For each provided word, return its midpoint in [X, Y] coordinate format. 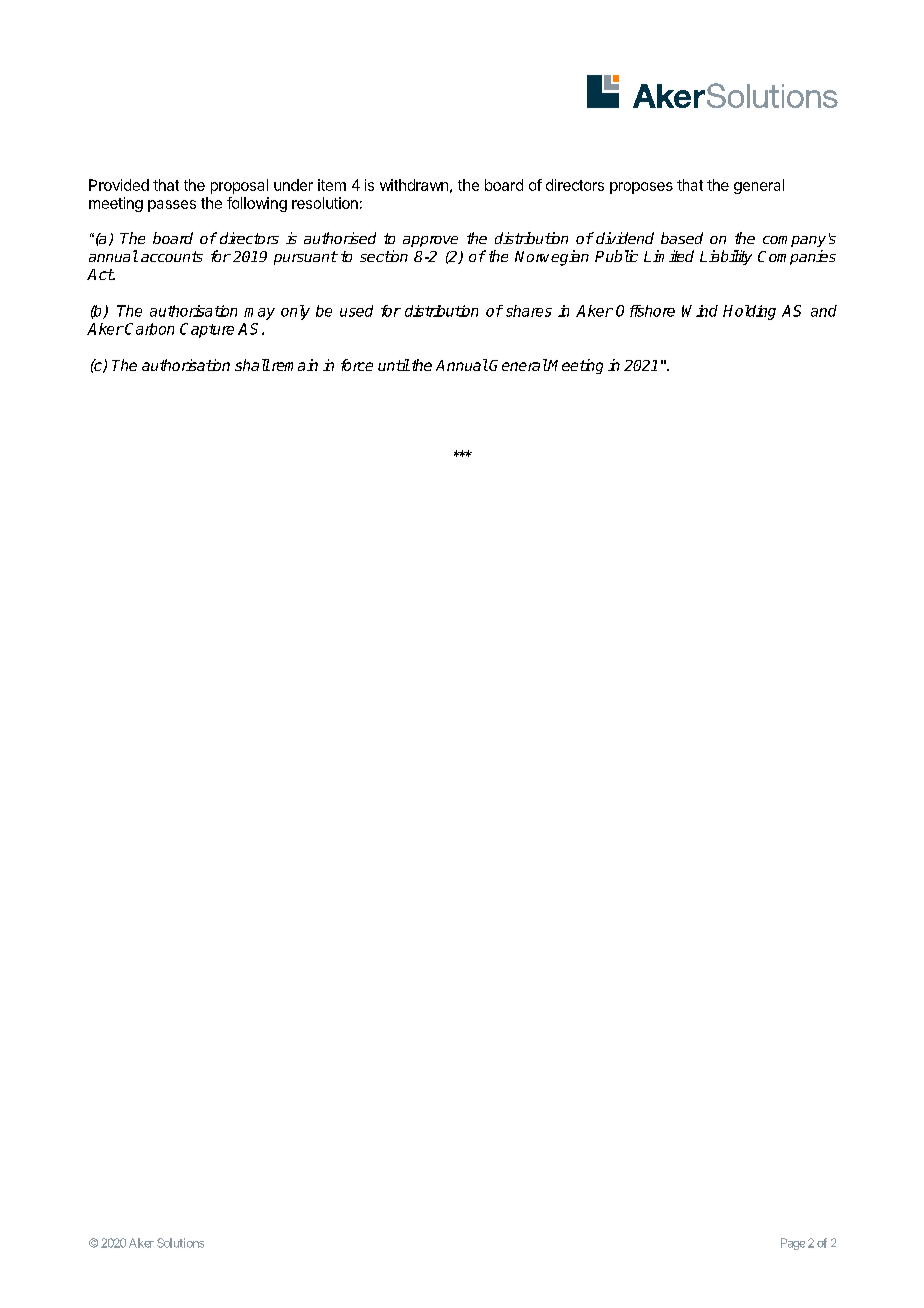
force [357, 365]
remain [293, 365]
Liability [726, 257]
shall [252, 365]
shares [529, 311]
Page [793, 1244]
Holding [749, 312]
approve [430, 241]
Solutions [180, 1243]
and [824, 311]
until [394, 365]
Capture [207, 330]
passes [172, 206]
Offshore [645, 311]
